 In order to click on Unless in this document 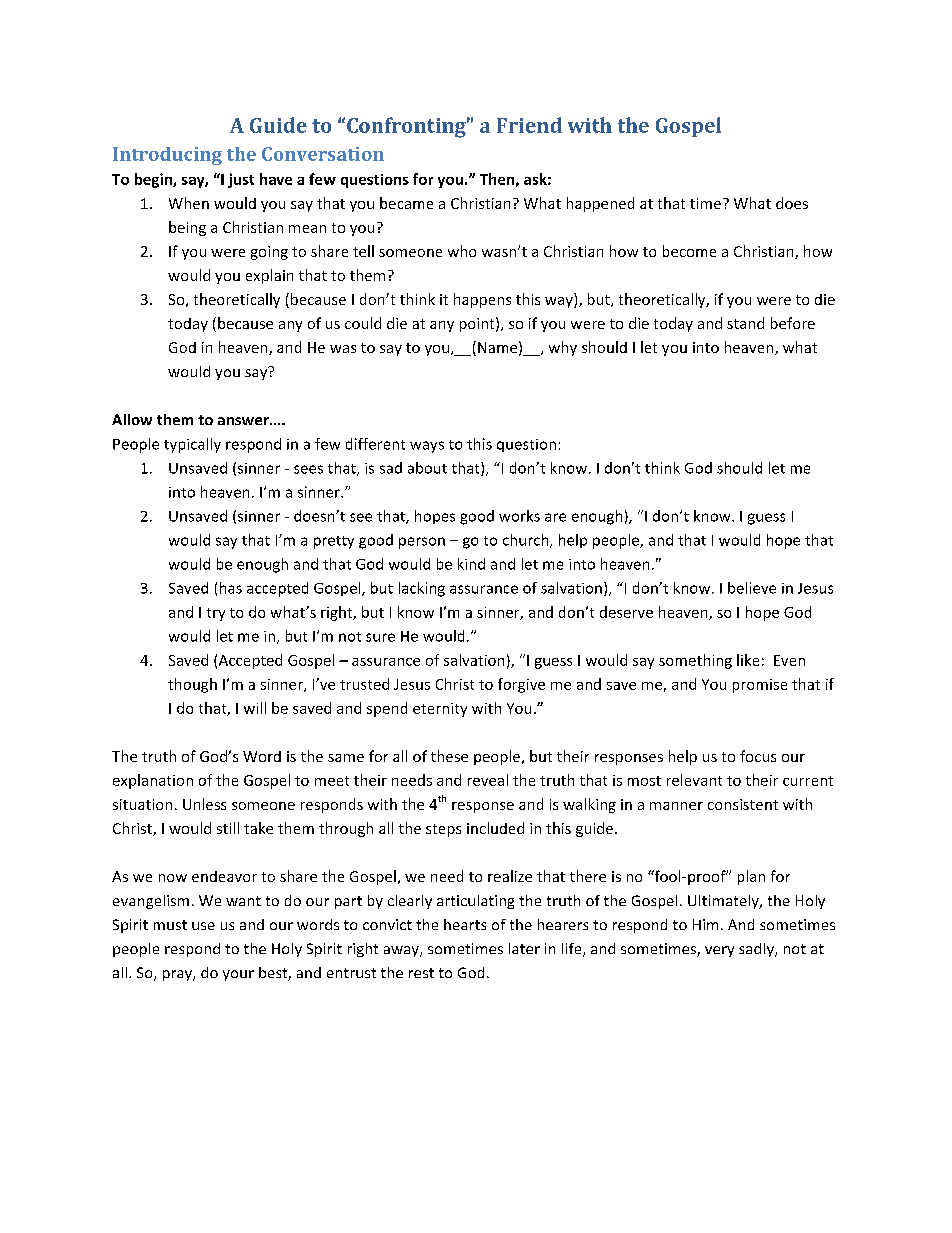, I will do `click(204, 804)`.
